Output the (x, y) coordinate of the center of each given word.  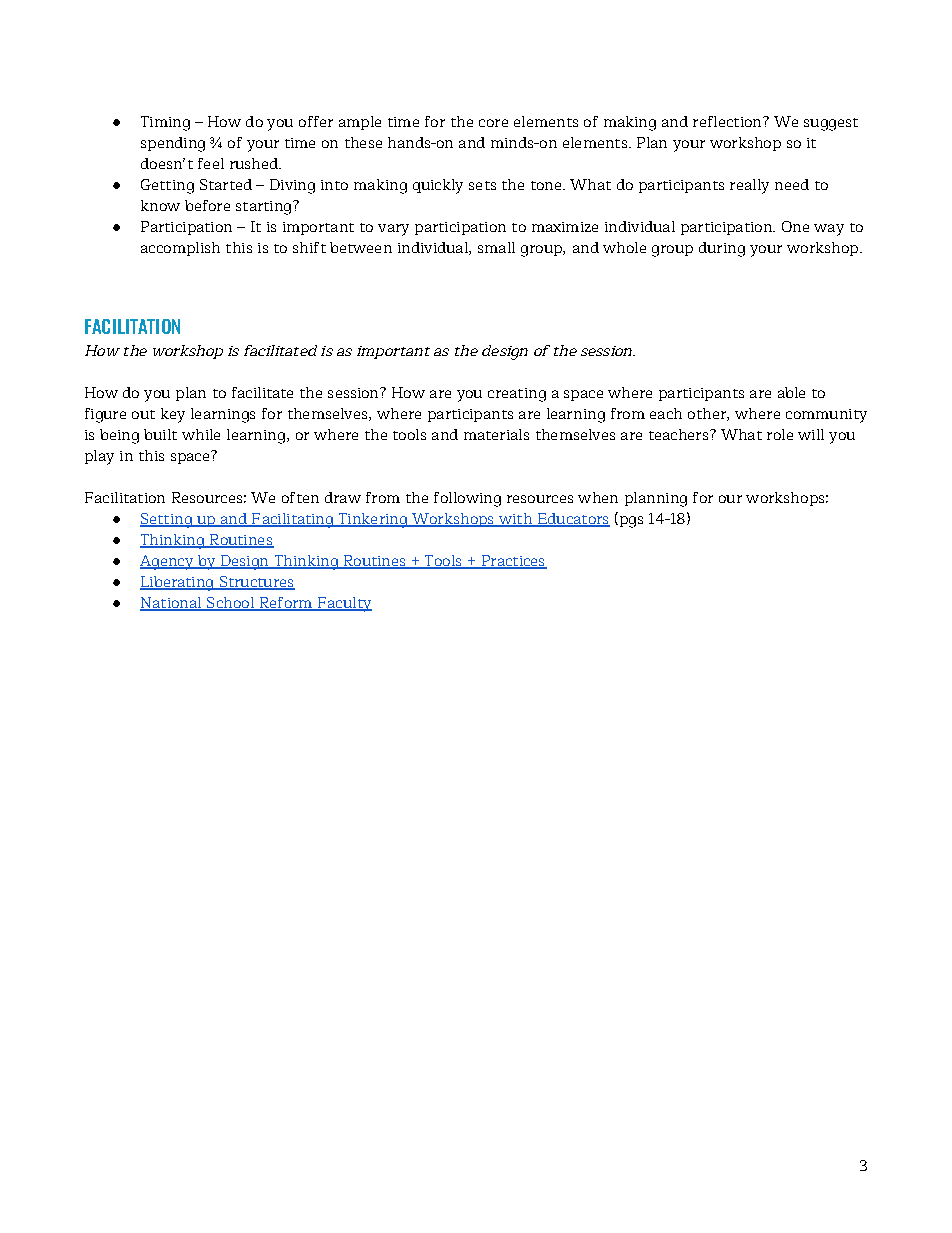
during (722, 249)
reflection (728, 121)
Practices (513, 562)
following (467, 499)
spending (173, 144)
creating (517, 395)
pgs (630, 522)
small (496, 247)
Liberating (178, 583)
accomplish (180, 249)
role (780, 434)
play (99, 457)
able (791, 392)
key (173, 415)
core (493, 123)
